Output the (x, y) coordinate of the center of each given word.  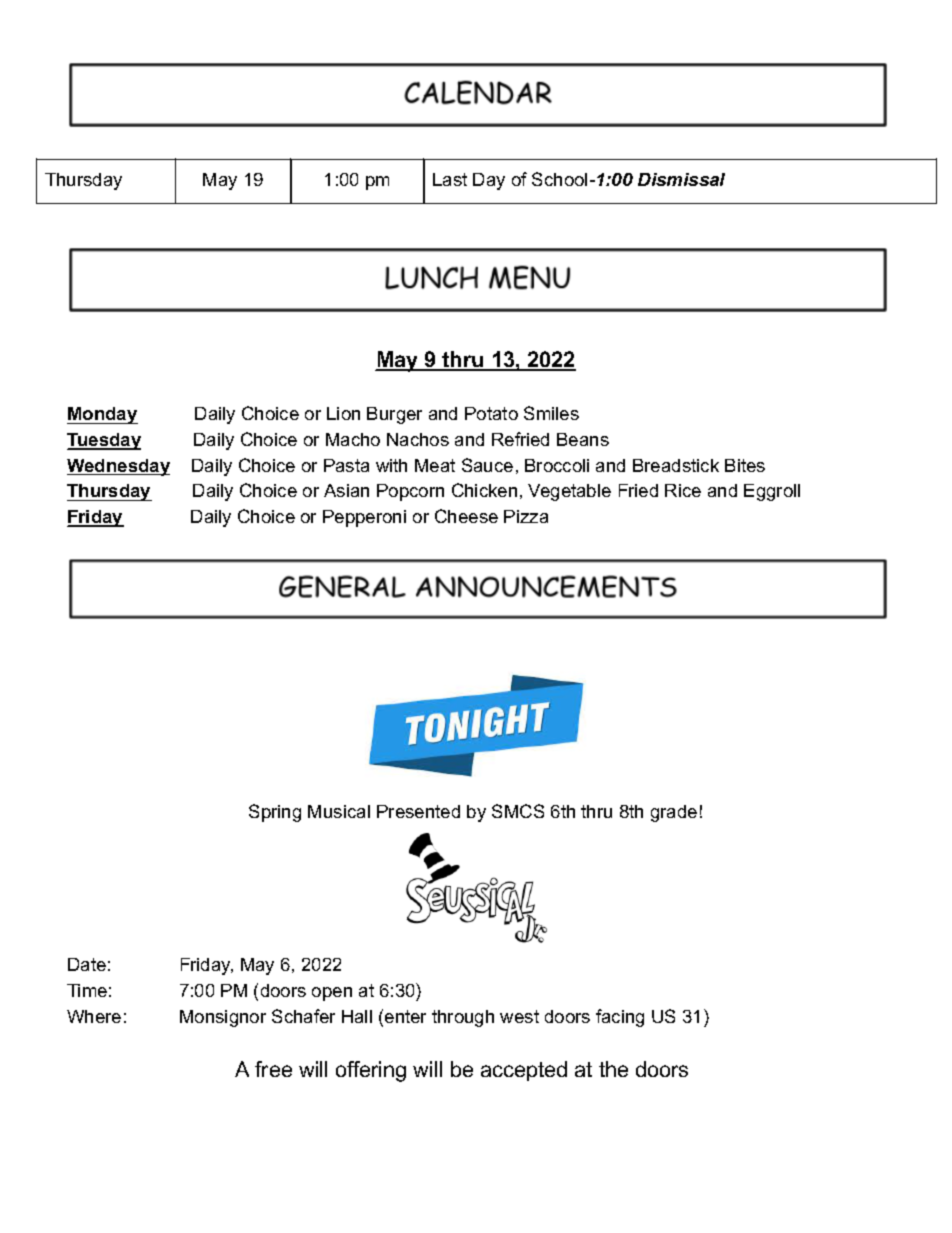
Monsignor (223, 1018)
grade (674, 813)
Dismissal (681, 179)
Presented (418, 811)
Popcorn (410, 492)
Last (450, 179)
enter (405, 1016)
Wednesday (118, 467)
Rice (683, 490)
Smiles (551, 413)
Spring (275, 813)
